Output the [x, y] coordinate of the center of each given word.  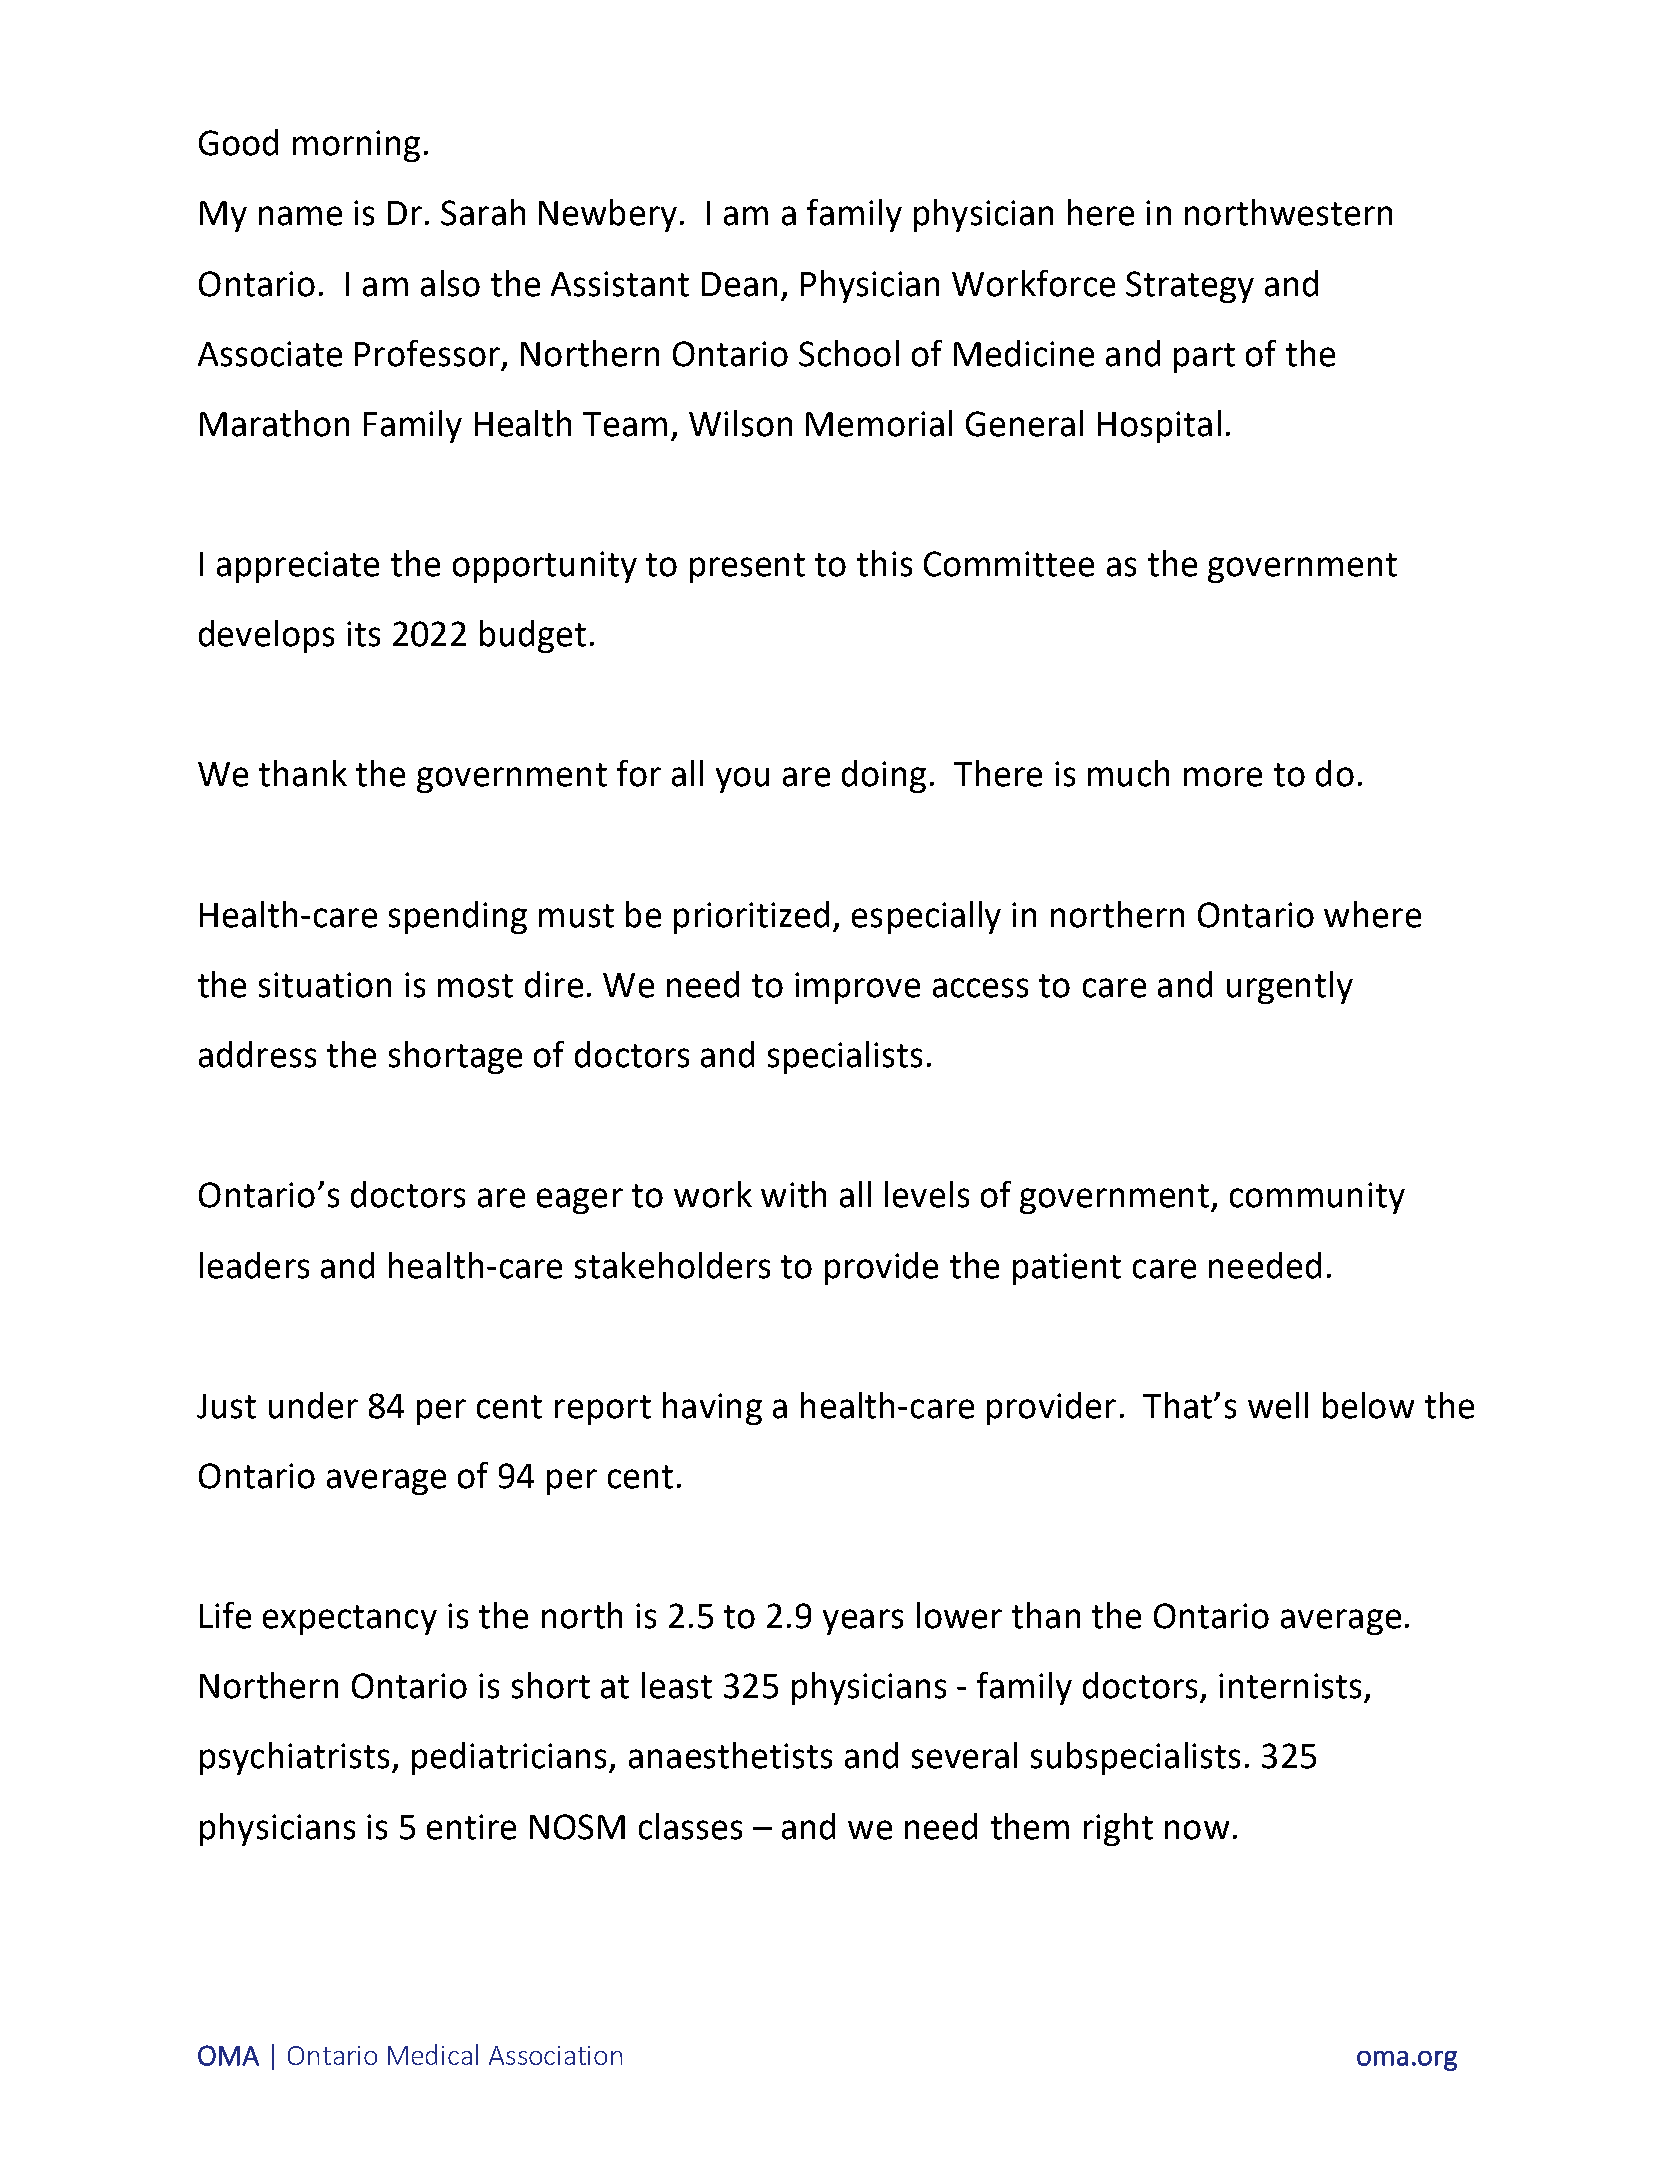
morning [356, 146]
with [793, 1194]
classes [690, 1826]
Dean [739, 284]
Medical [433, 2054]
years [863, 1622]
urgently [1290, 987]
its [363, 634]
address [257, 1054]
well [1278, 1405]
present [747, 568]
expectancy [350, 1620]
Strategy [1190, 287]
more [1223, 777]
